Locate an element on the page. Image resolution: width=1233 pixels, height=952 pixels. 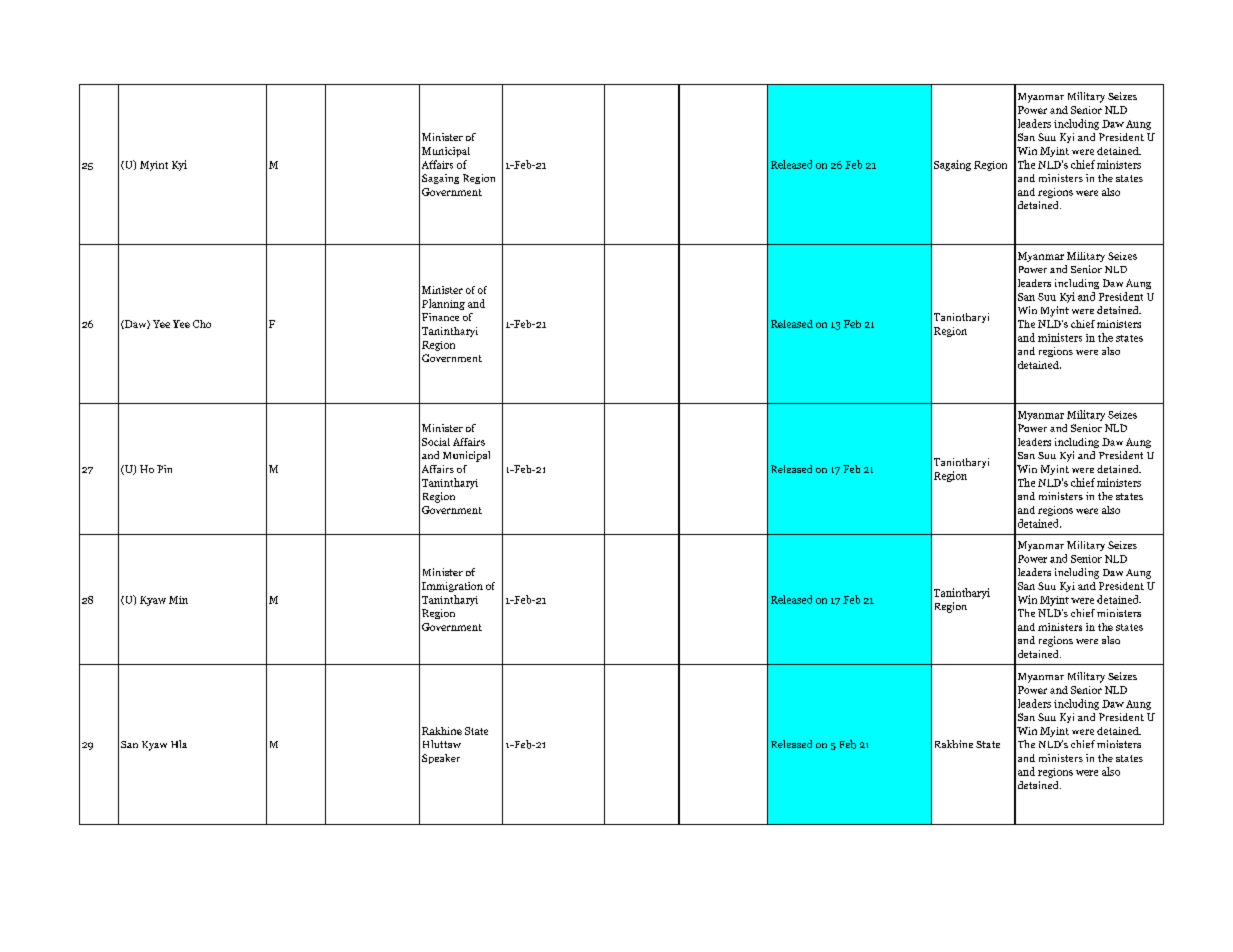
Immigration is located at coordinates (452, 587).
